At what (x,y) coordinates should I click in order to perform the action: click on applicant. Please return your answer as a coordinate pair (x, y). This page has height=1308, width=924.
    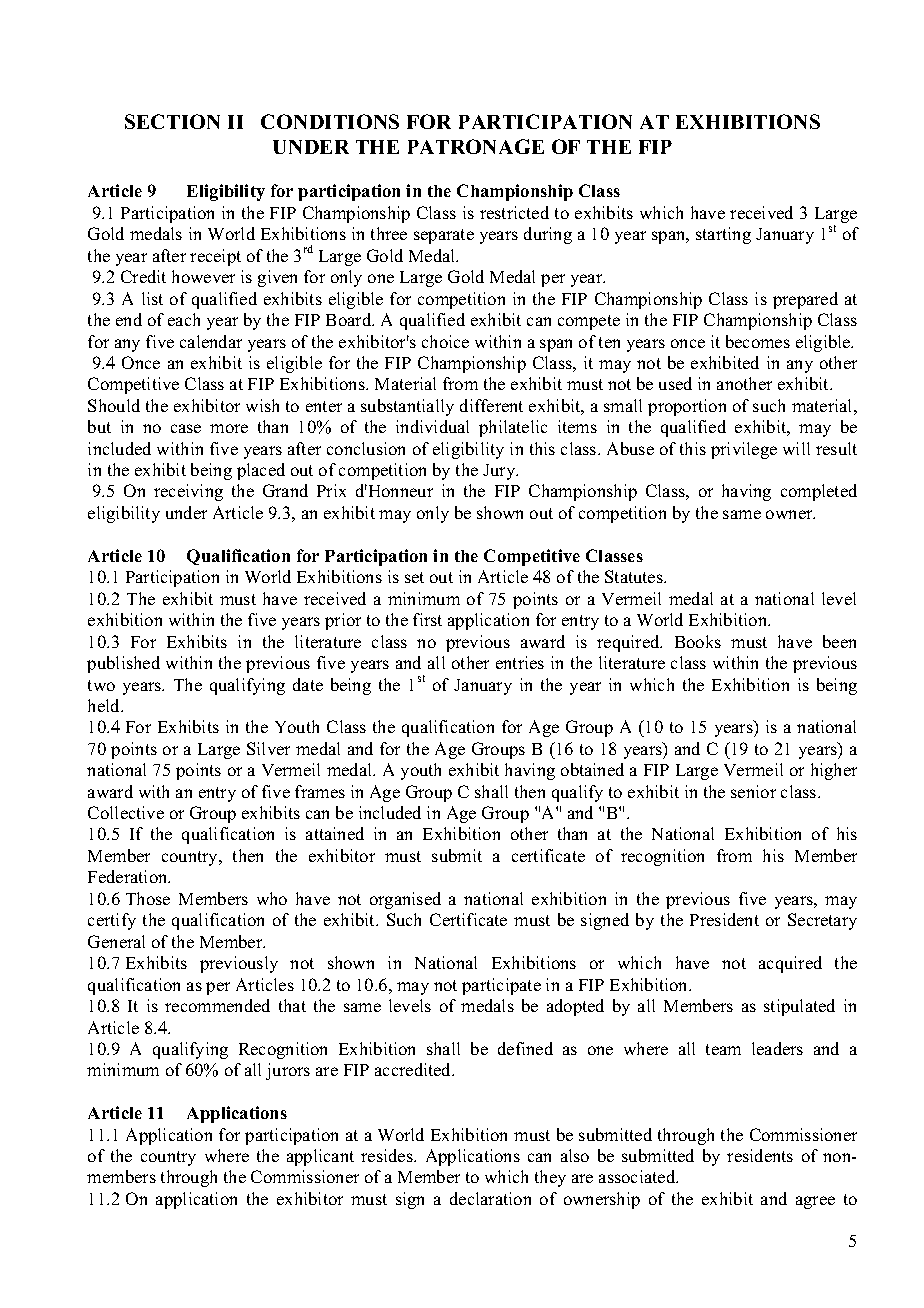
    Looking at the image, I should click on (320, 1157).
